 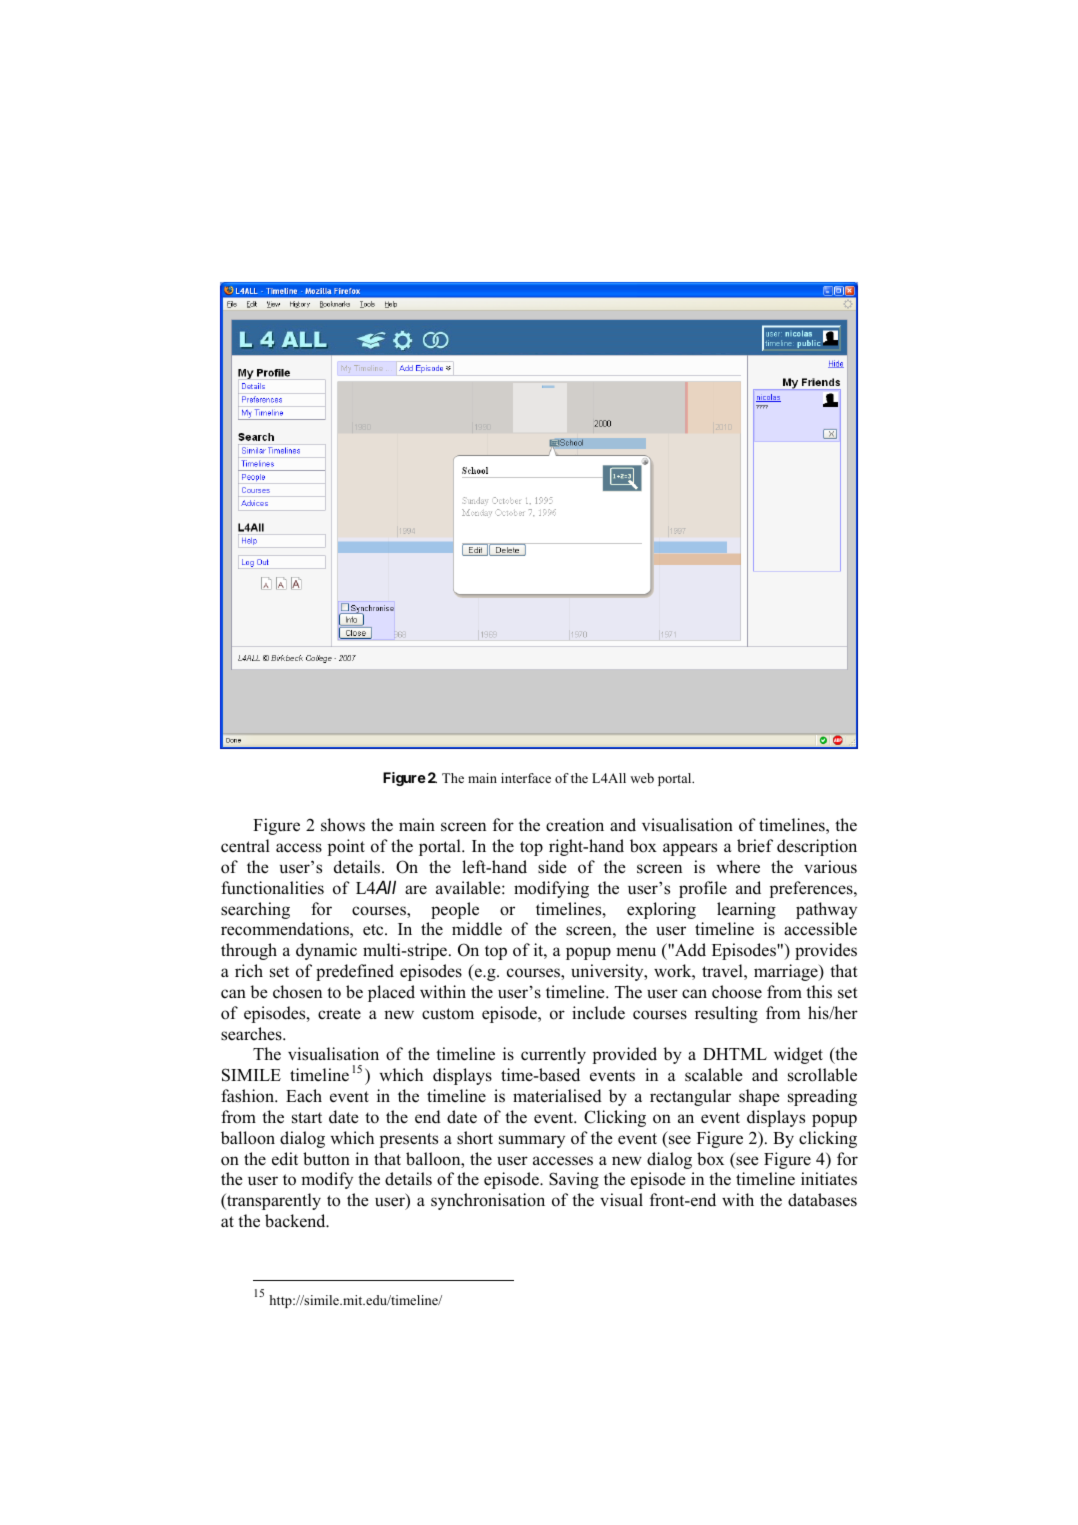 What do you see at coordinates (822, 1200) in the screenshot?
I see `databases` at bounding box center [822, 1200].
